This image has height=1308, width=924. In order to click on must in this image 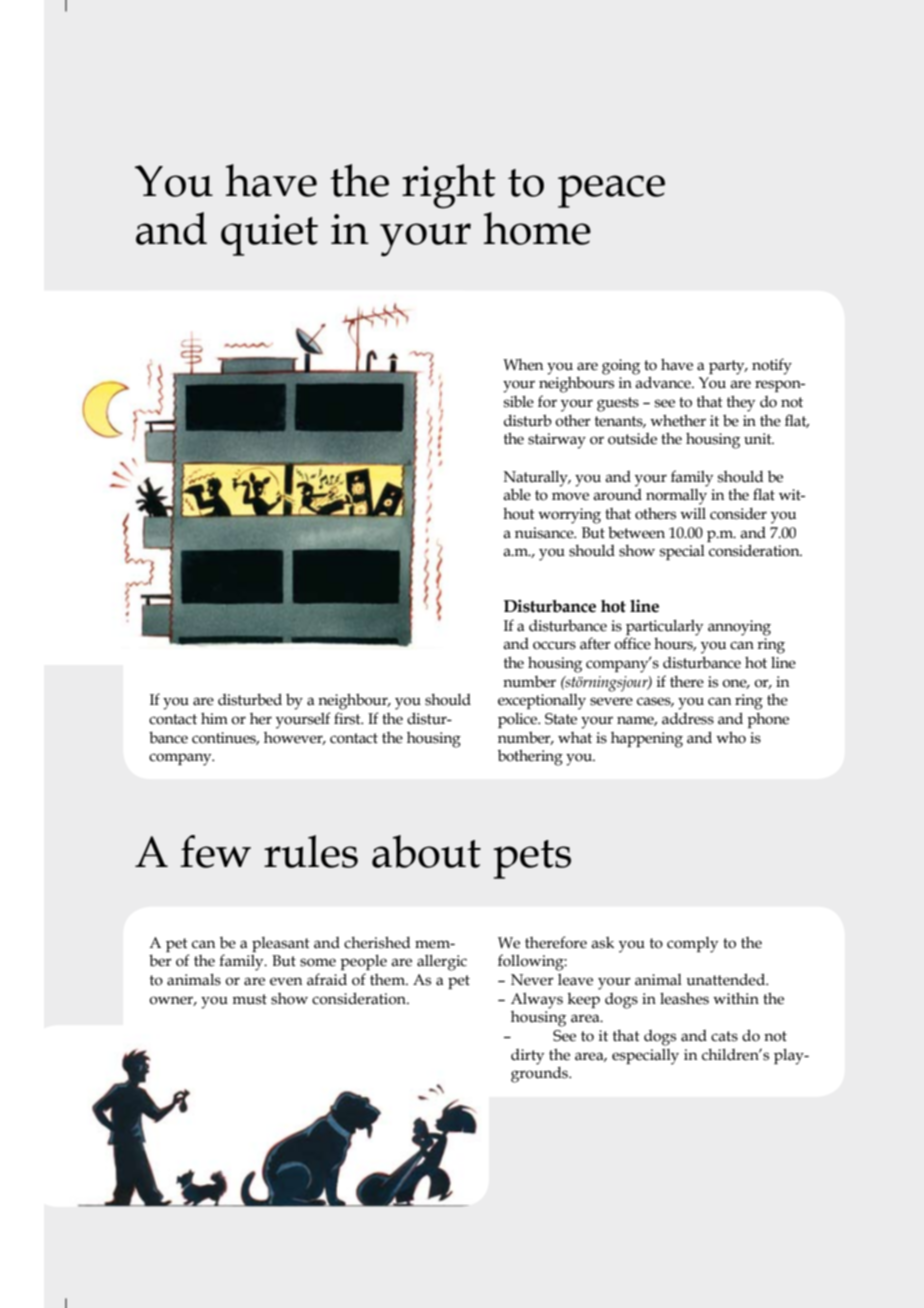, I will do `click(249, 999)`.
